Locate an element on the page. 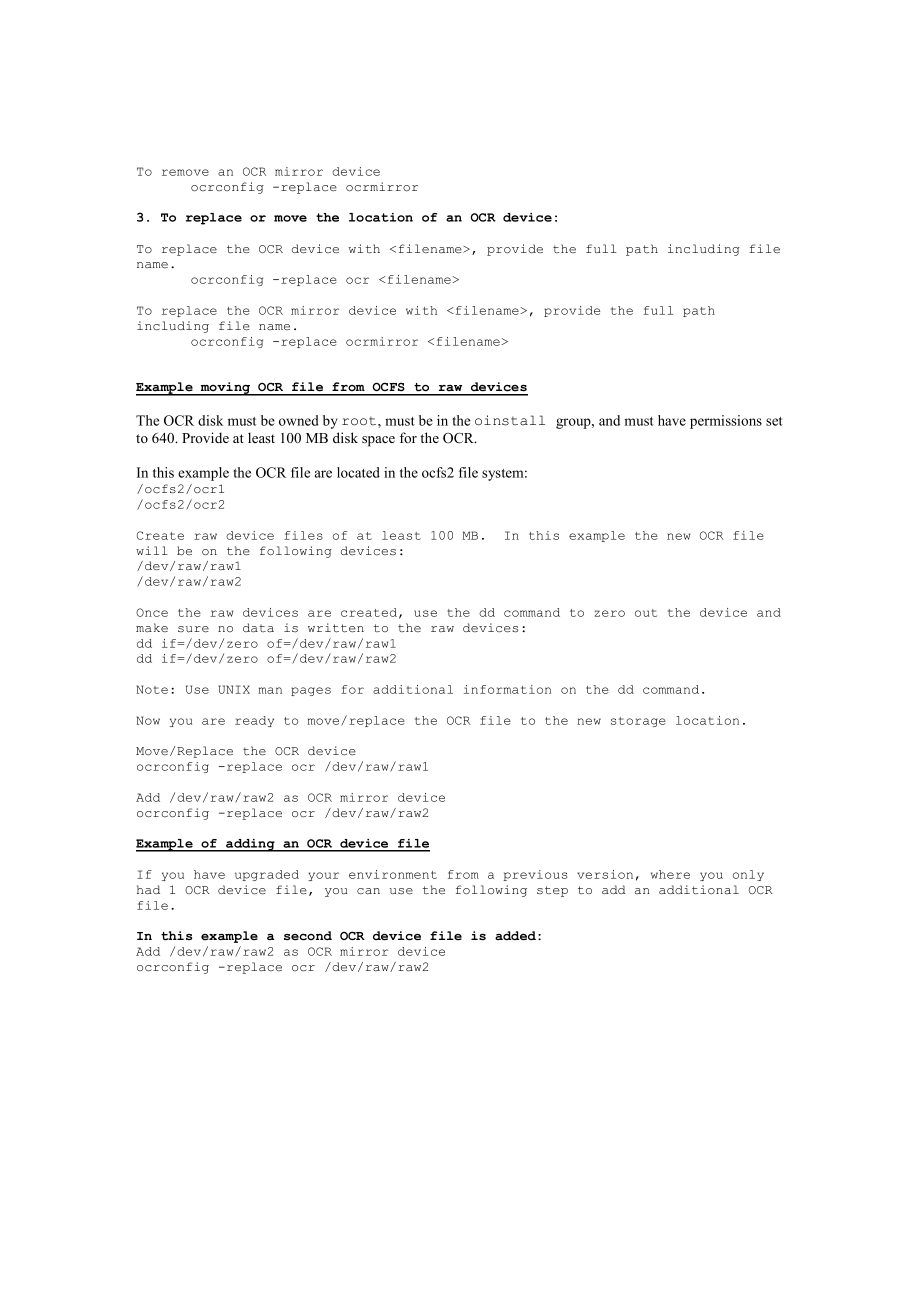 This page has height=1308, width=924. second is located at coordinates (308, 936).
